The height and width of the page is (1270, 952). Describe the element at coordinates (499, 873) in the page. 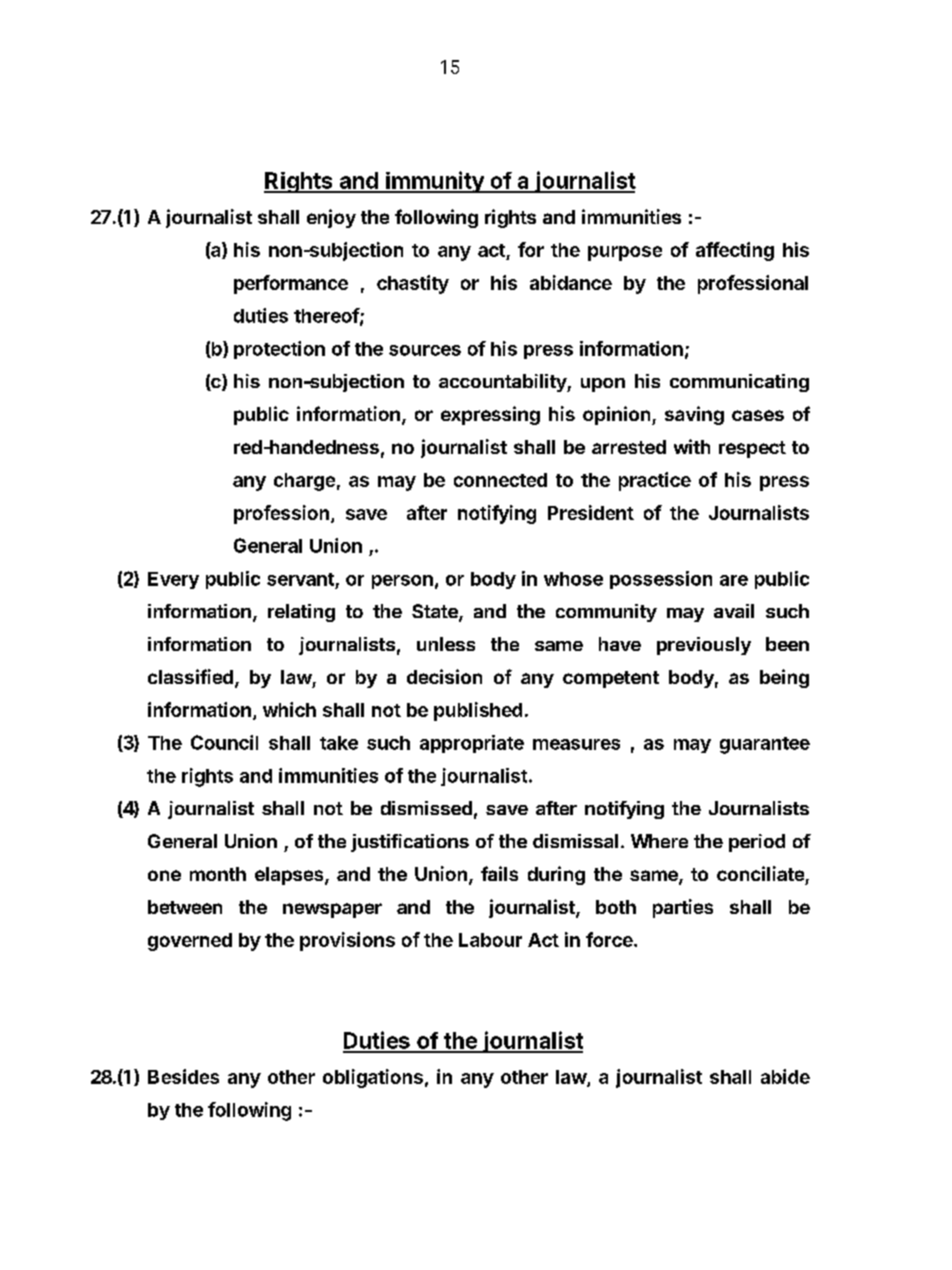

I see `fails` at that location.
